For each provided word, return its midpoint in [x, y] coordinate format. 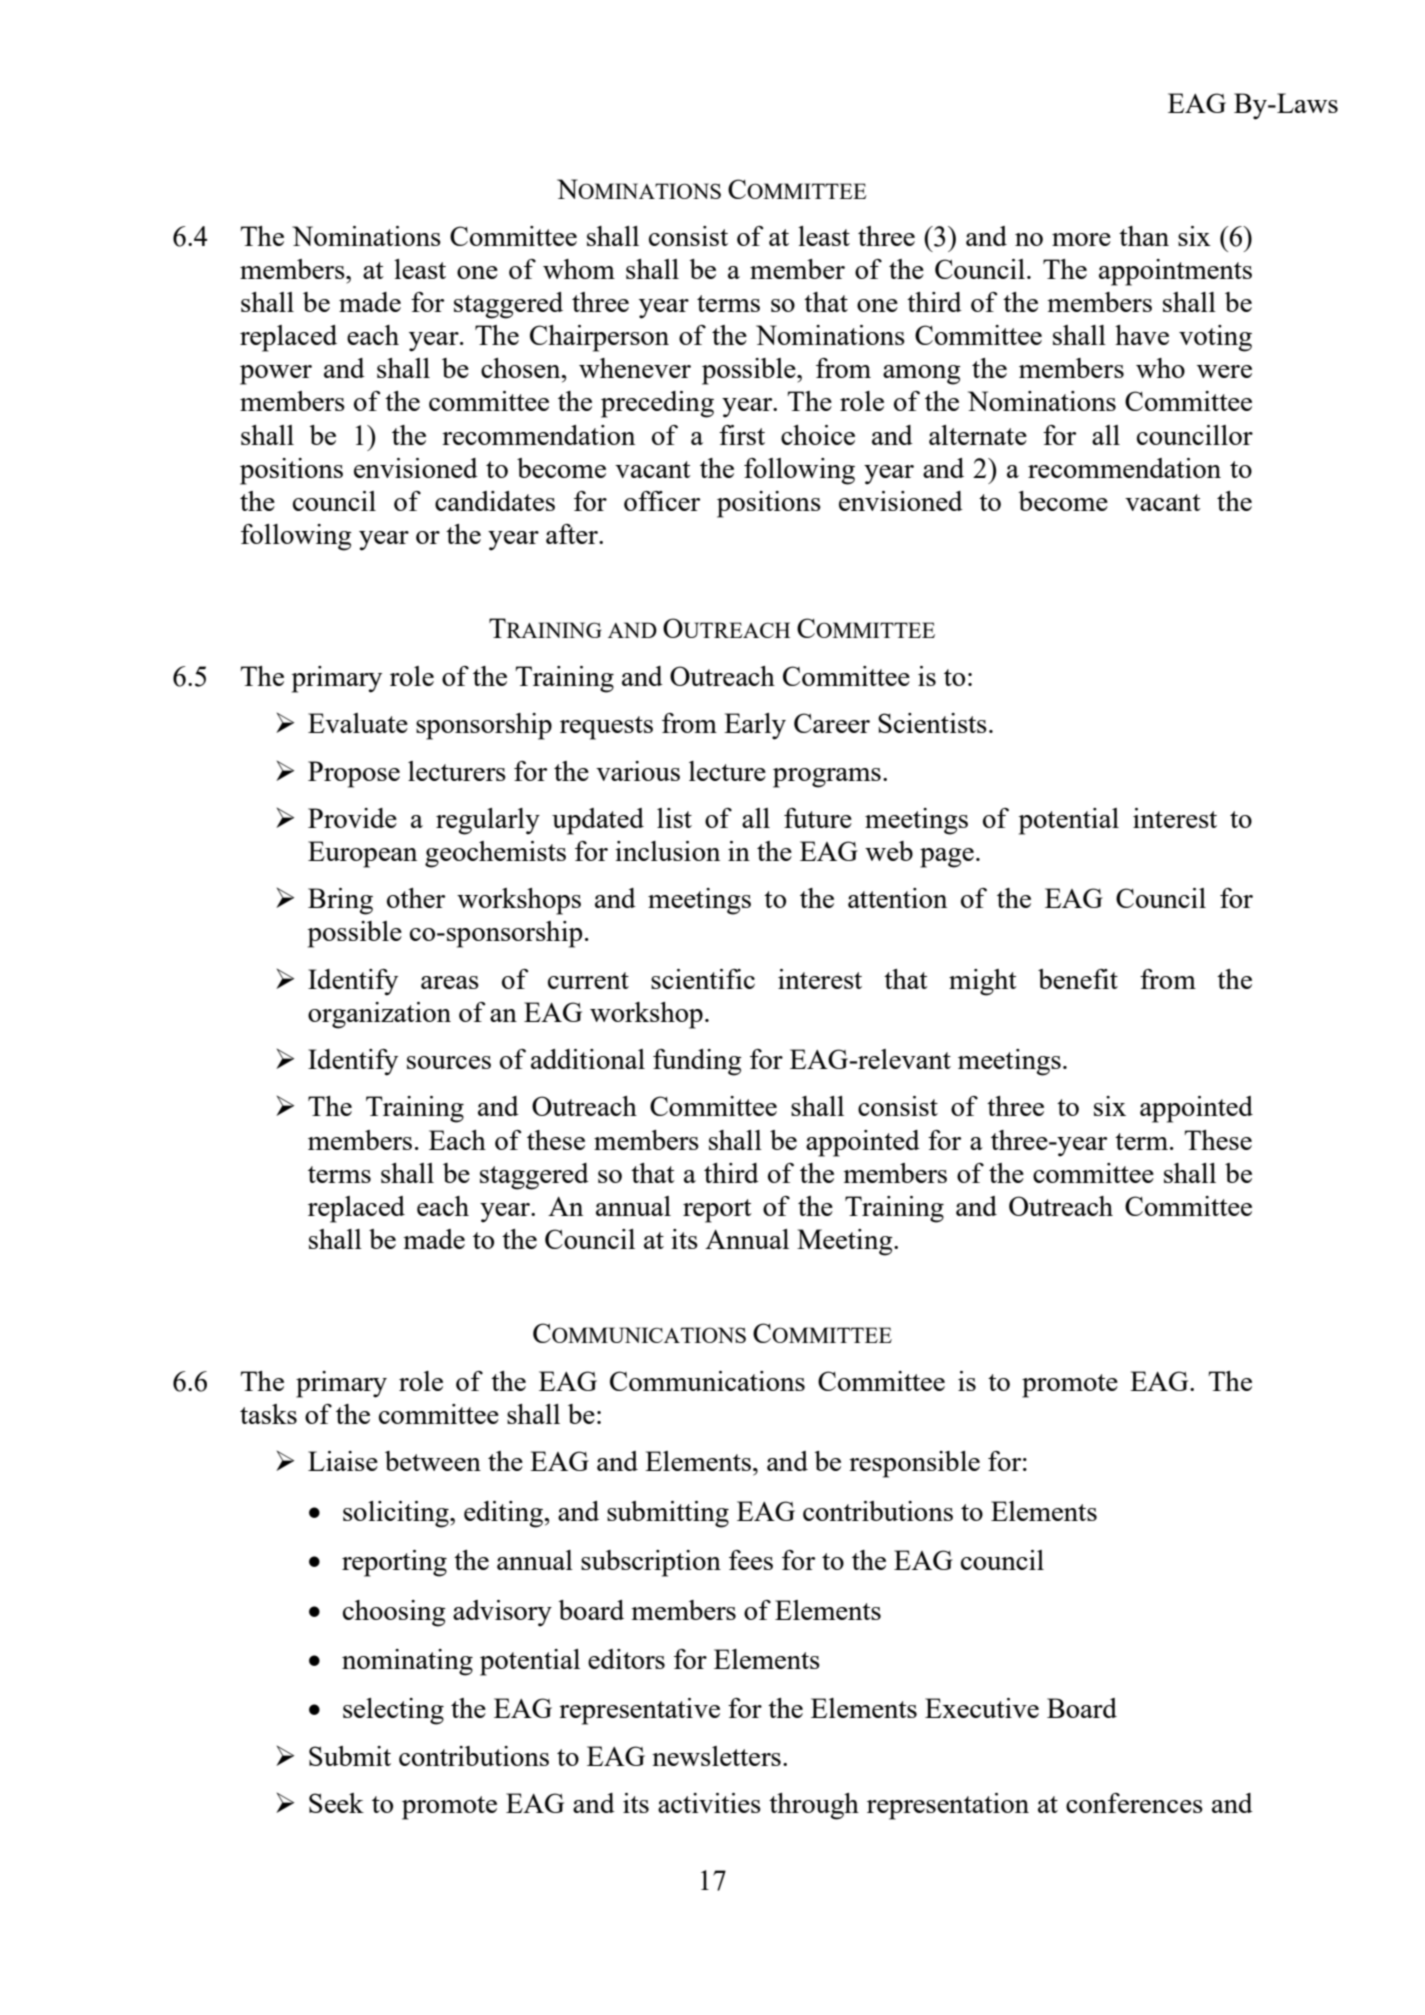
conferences [1134, 1803]
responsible [914, 1464]
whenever [635, 368]
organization [379, 1015]
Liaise [343, 1461]
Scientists [932, 723]
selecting [393, 1711]
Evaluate [358, 723]
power [276, 375]
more [1081, 239]
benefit [1078, 979]
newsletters [716, 1756]
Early [755, 726]
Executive [982, 1708]
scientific [703, 979]
